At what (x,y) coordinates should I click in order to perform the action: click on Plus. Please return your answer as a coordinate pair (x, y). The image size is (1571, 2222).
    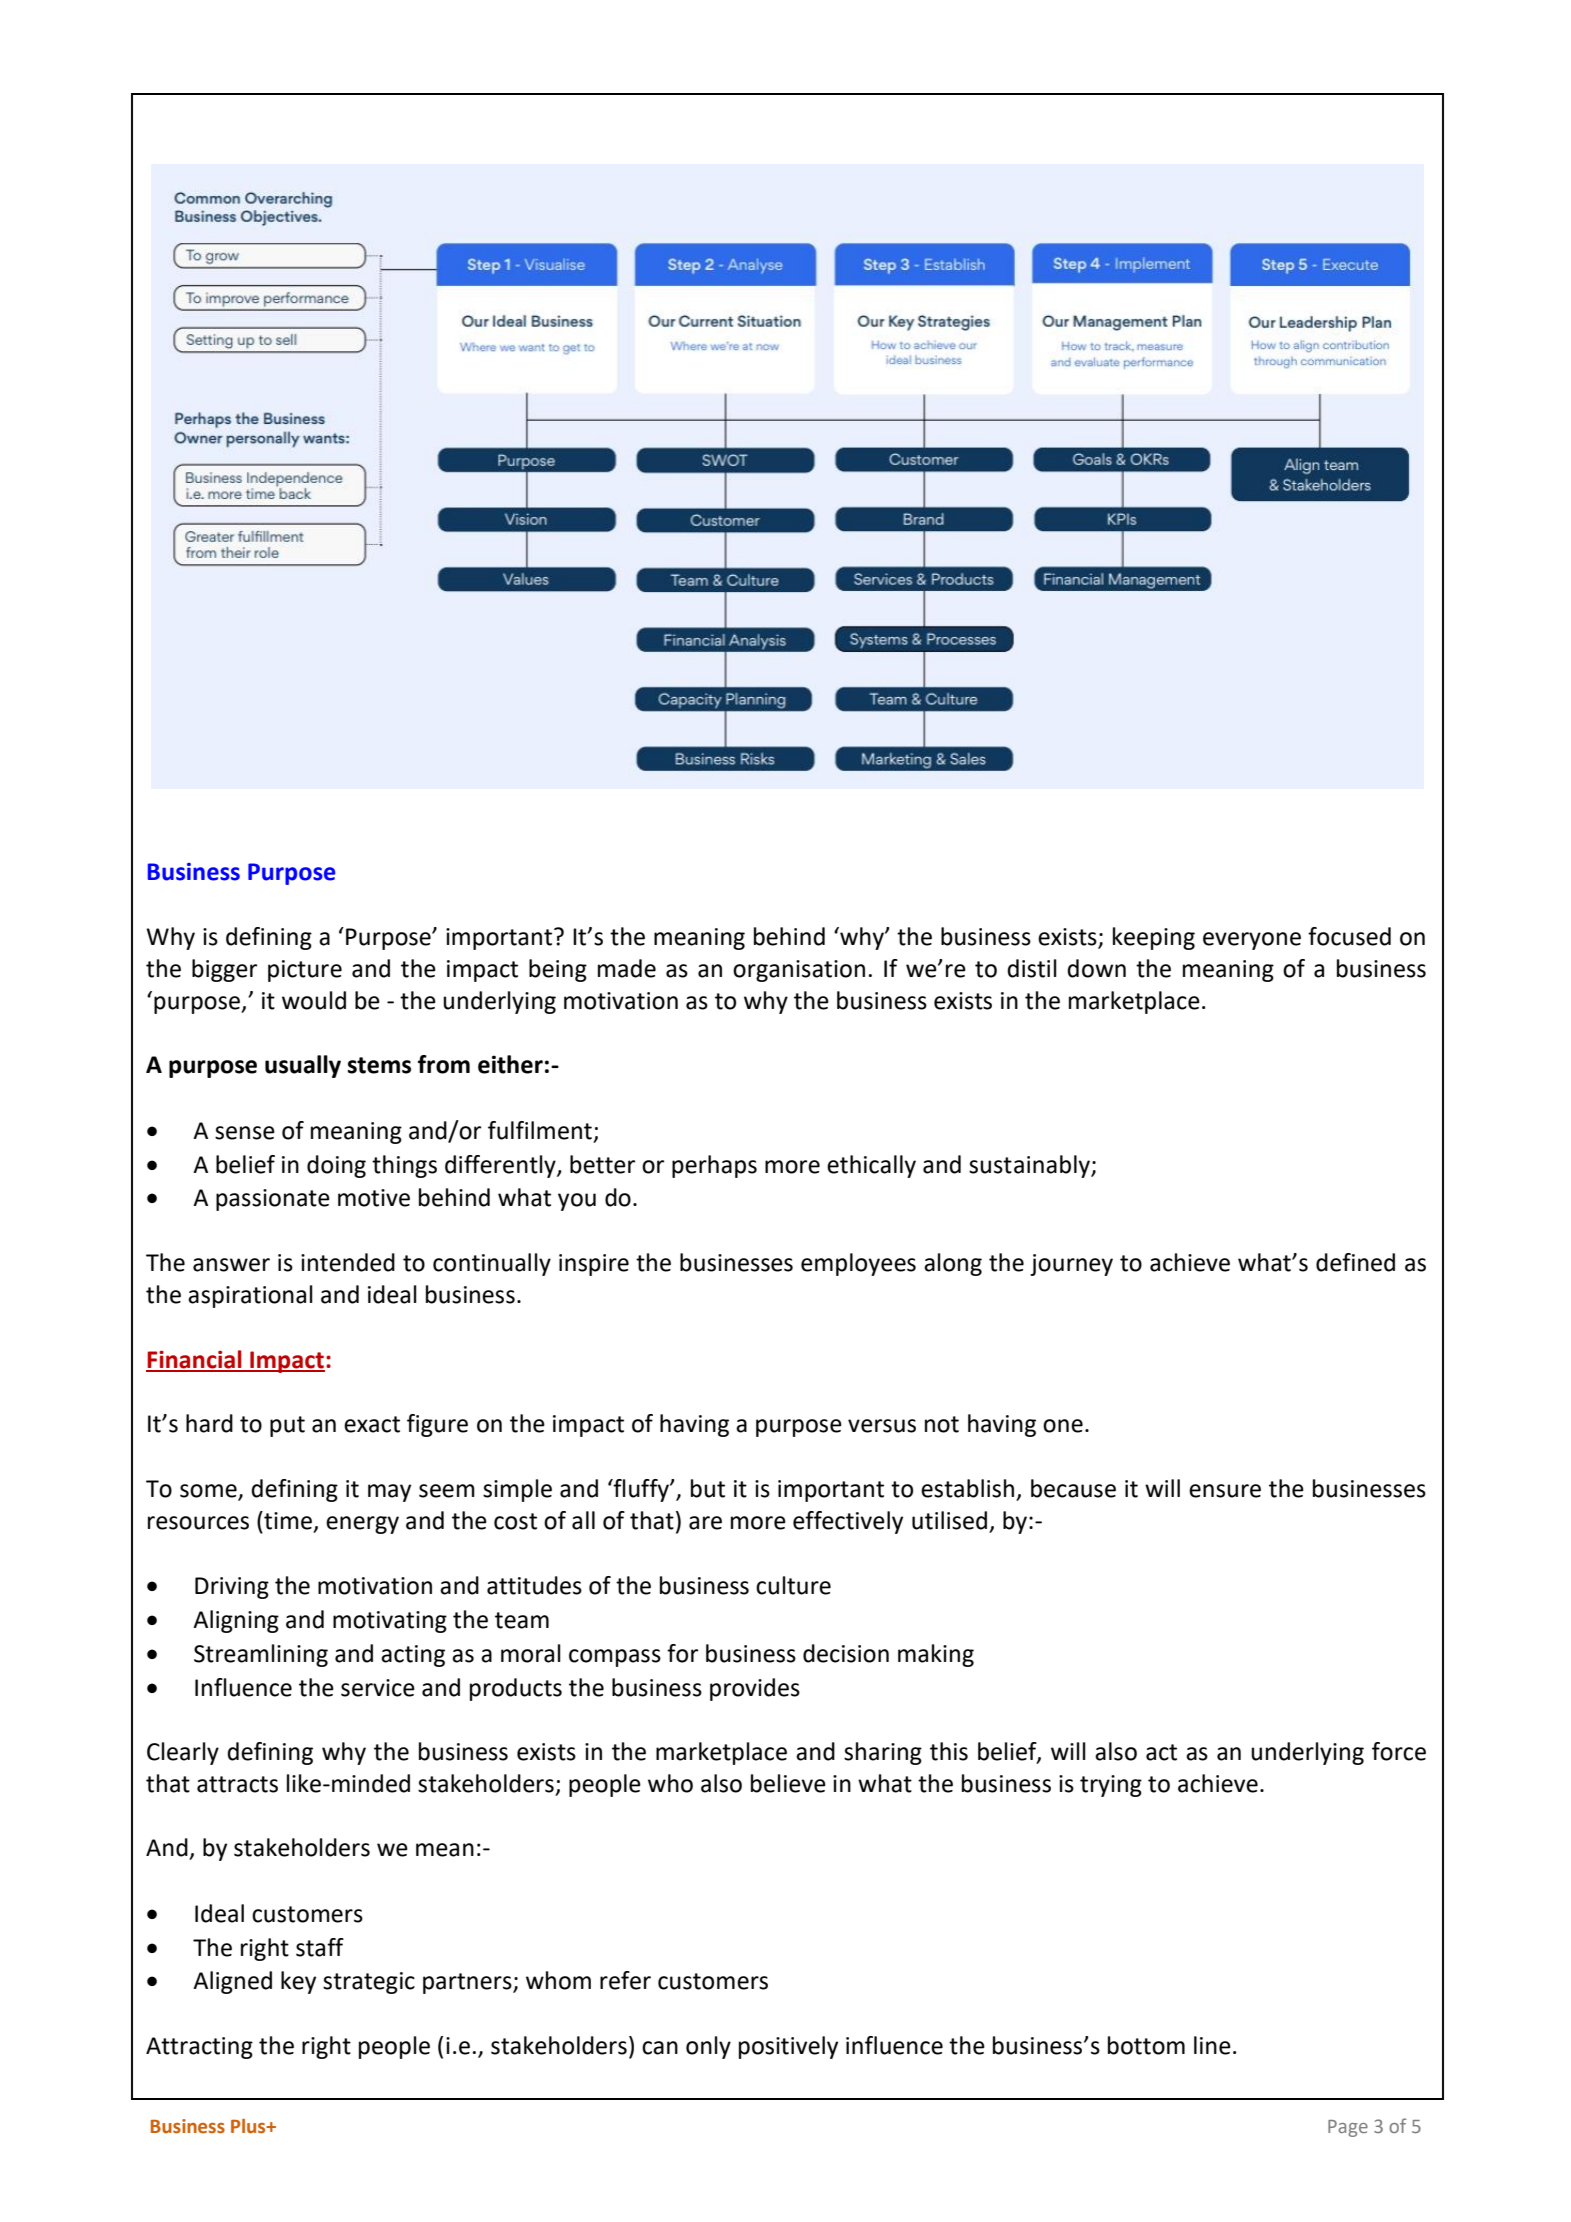
    Looking at the image, I should click on (249, 2126).
